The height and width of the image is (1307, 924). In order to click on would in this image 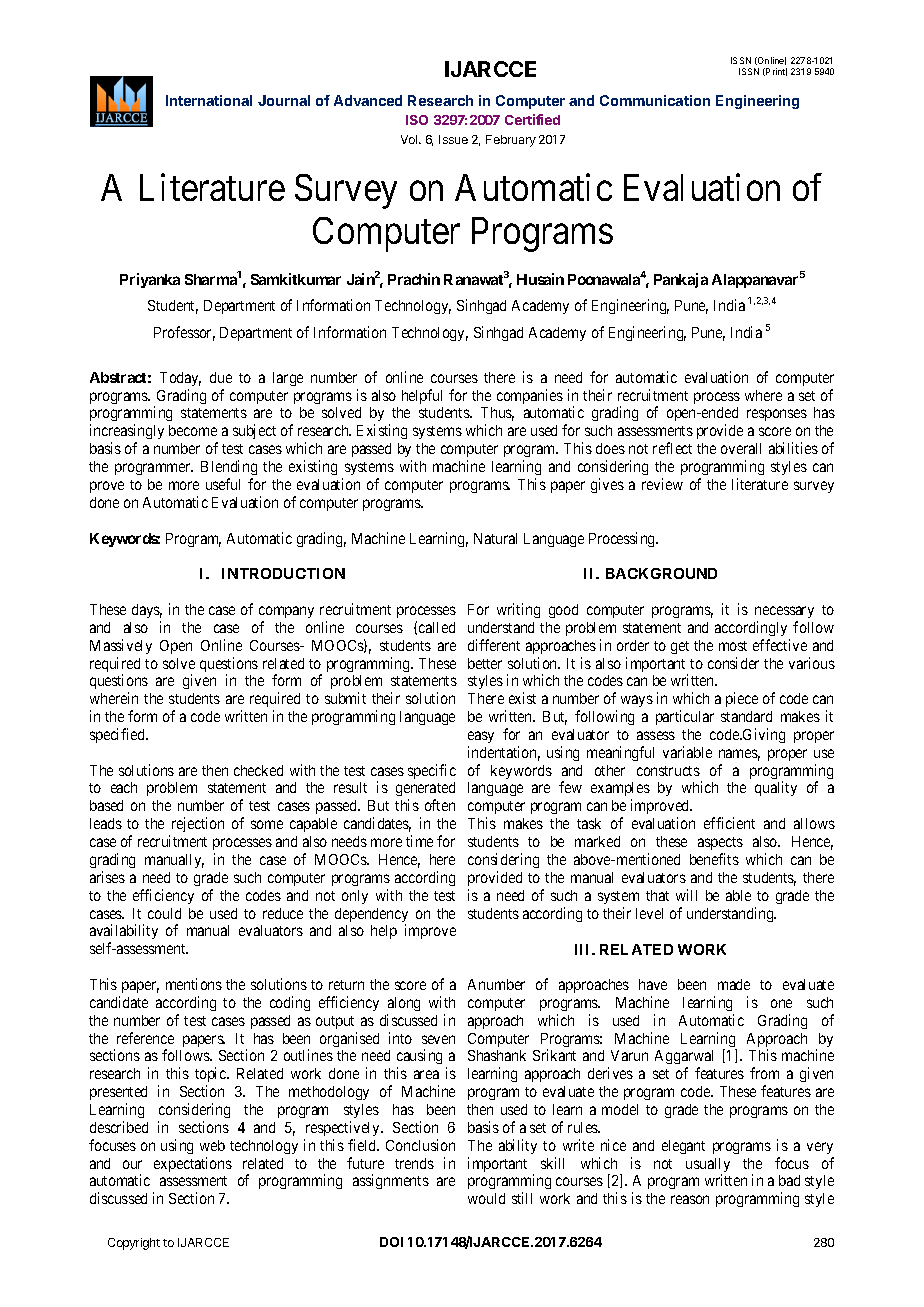, I will do `click(486, 1198)`.
